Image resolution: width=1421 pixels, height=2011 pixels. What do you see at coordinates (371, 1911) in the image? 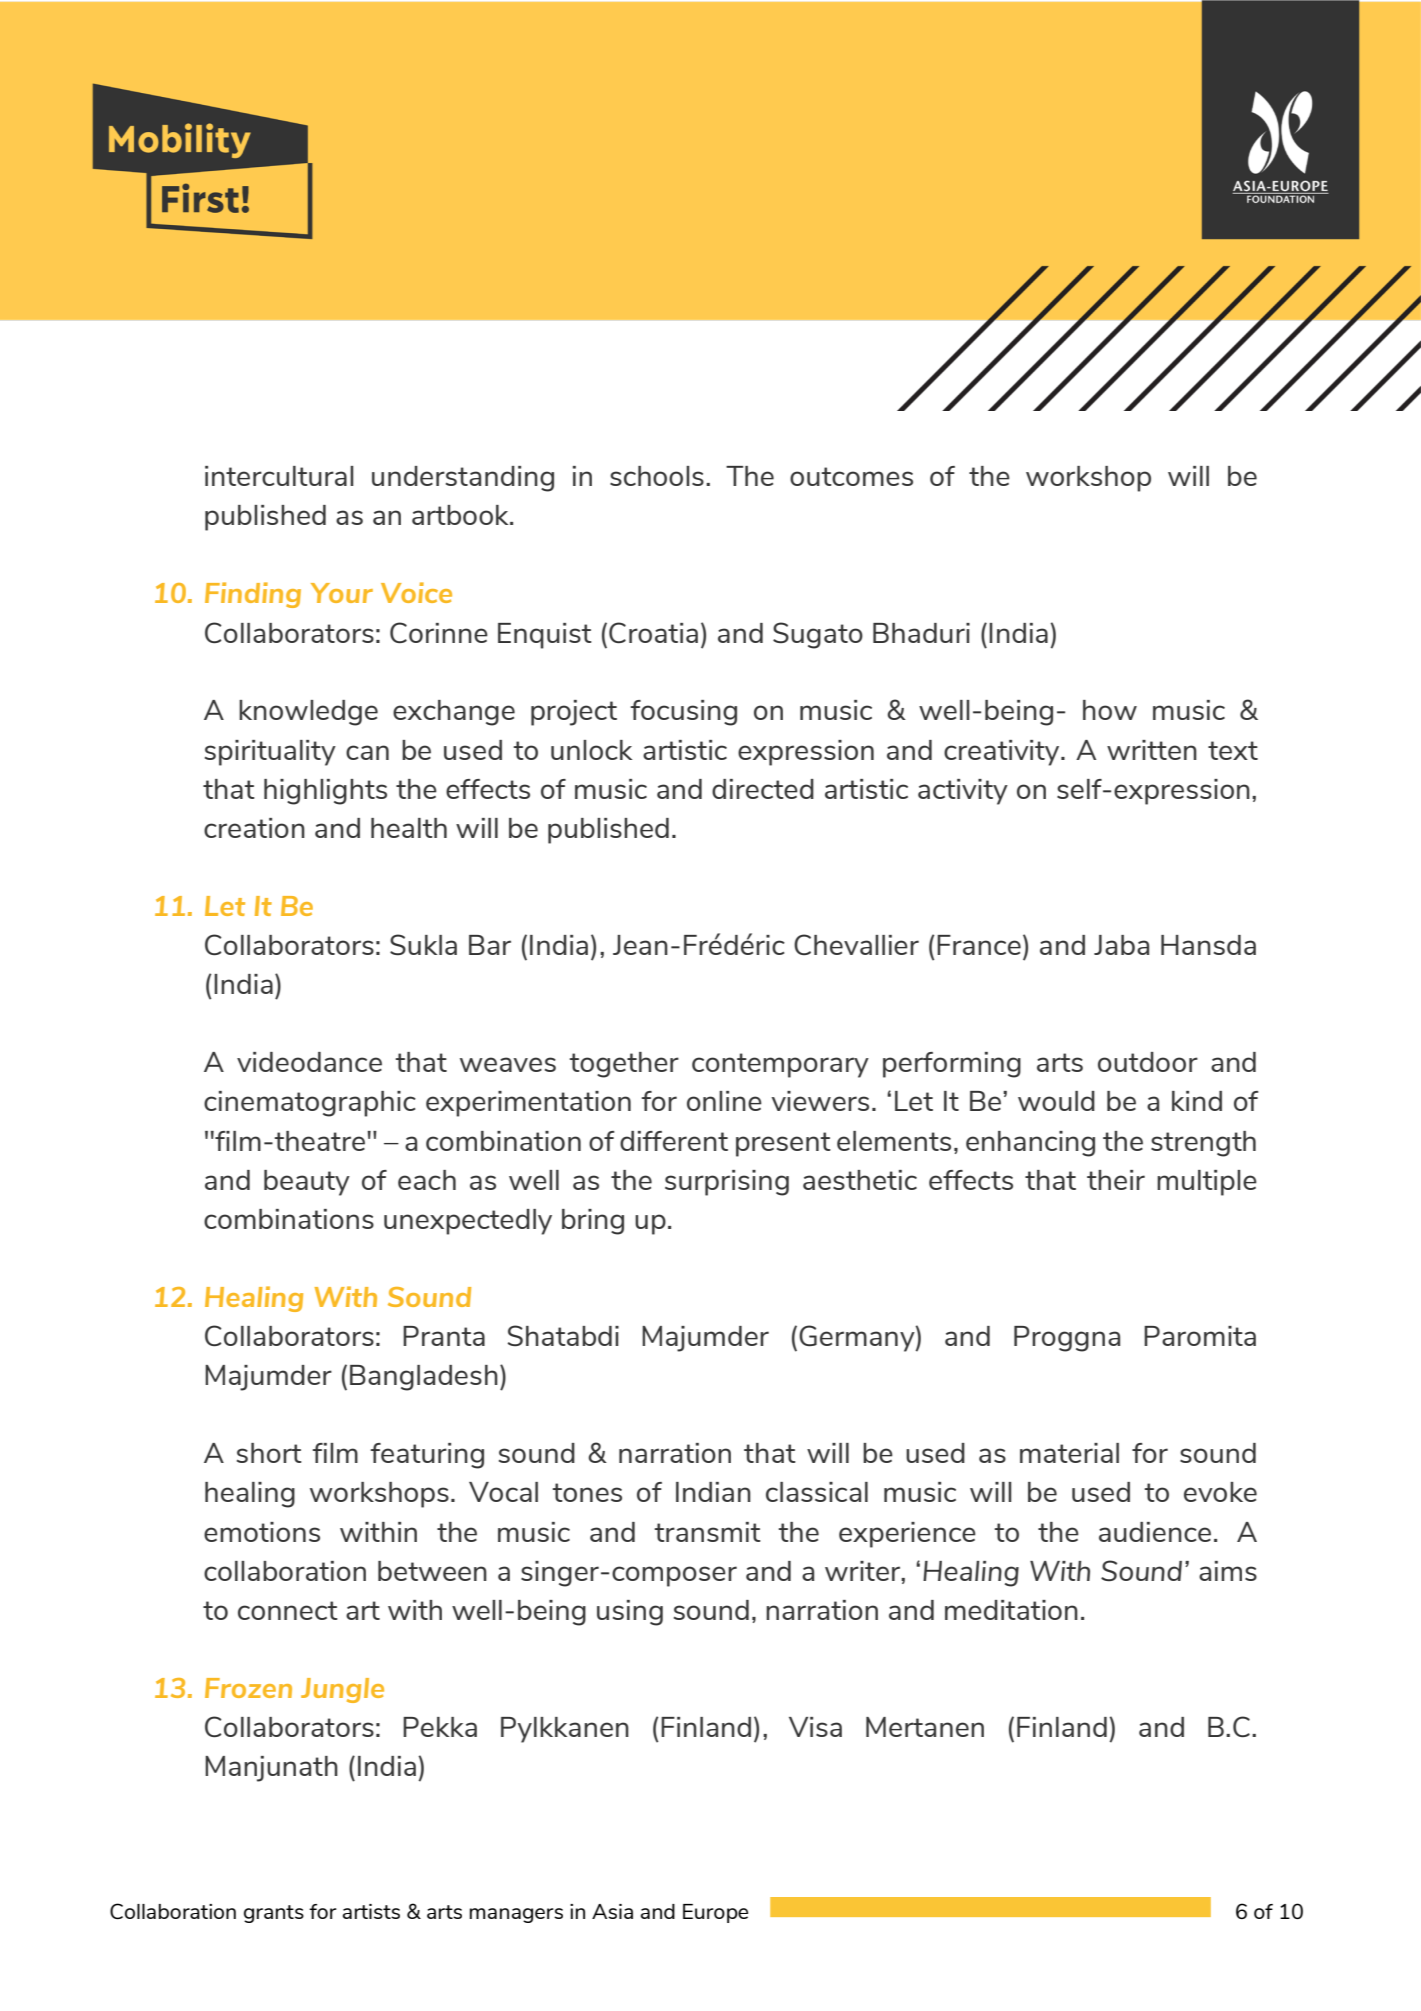
I see `artists` at bounding box center [371, 1911].
